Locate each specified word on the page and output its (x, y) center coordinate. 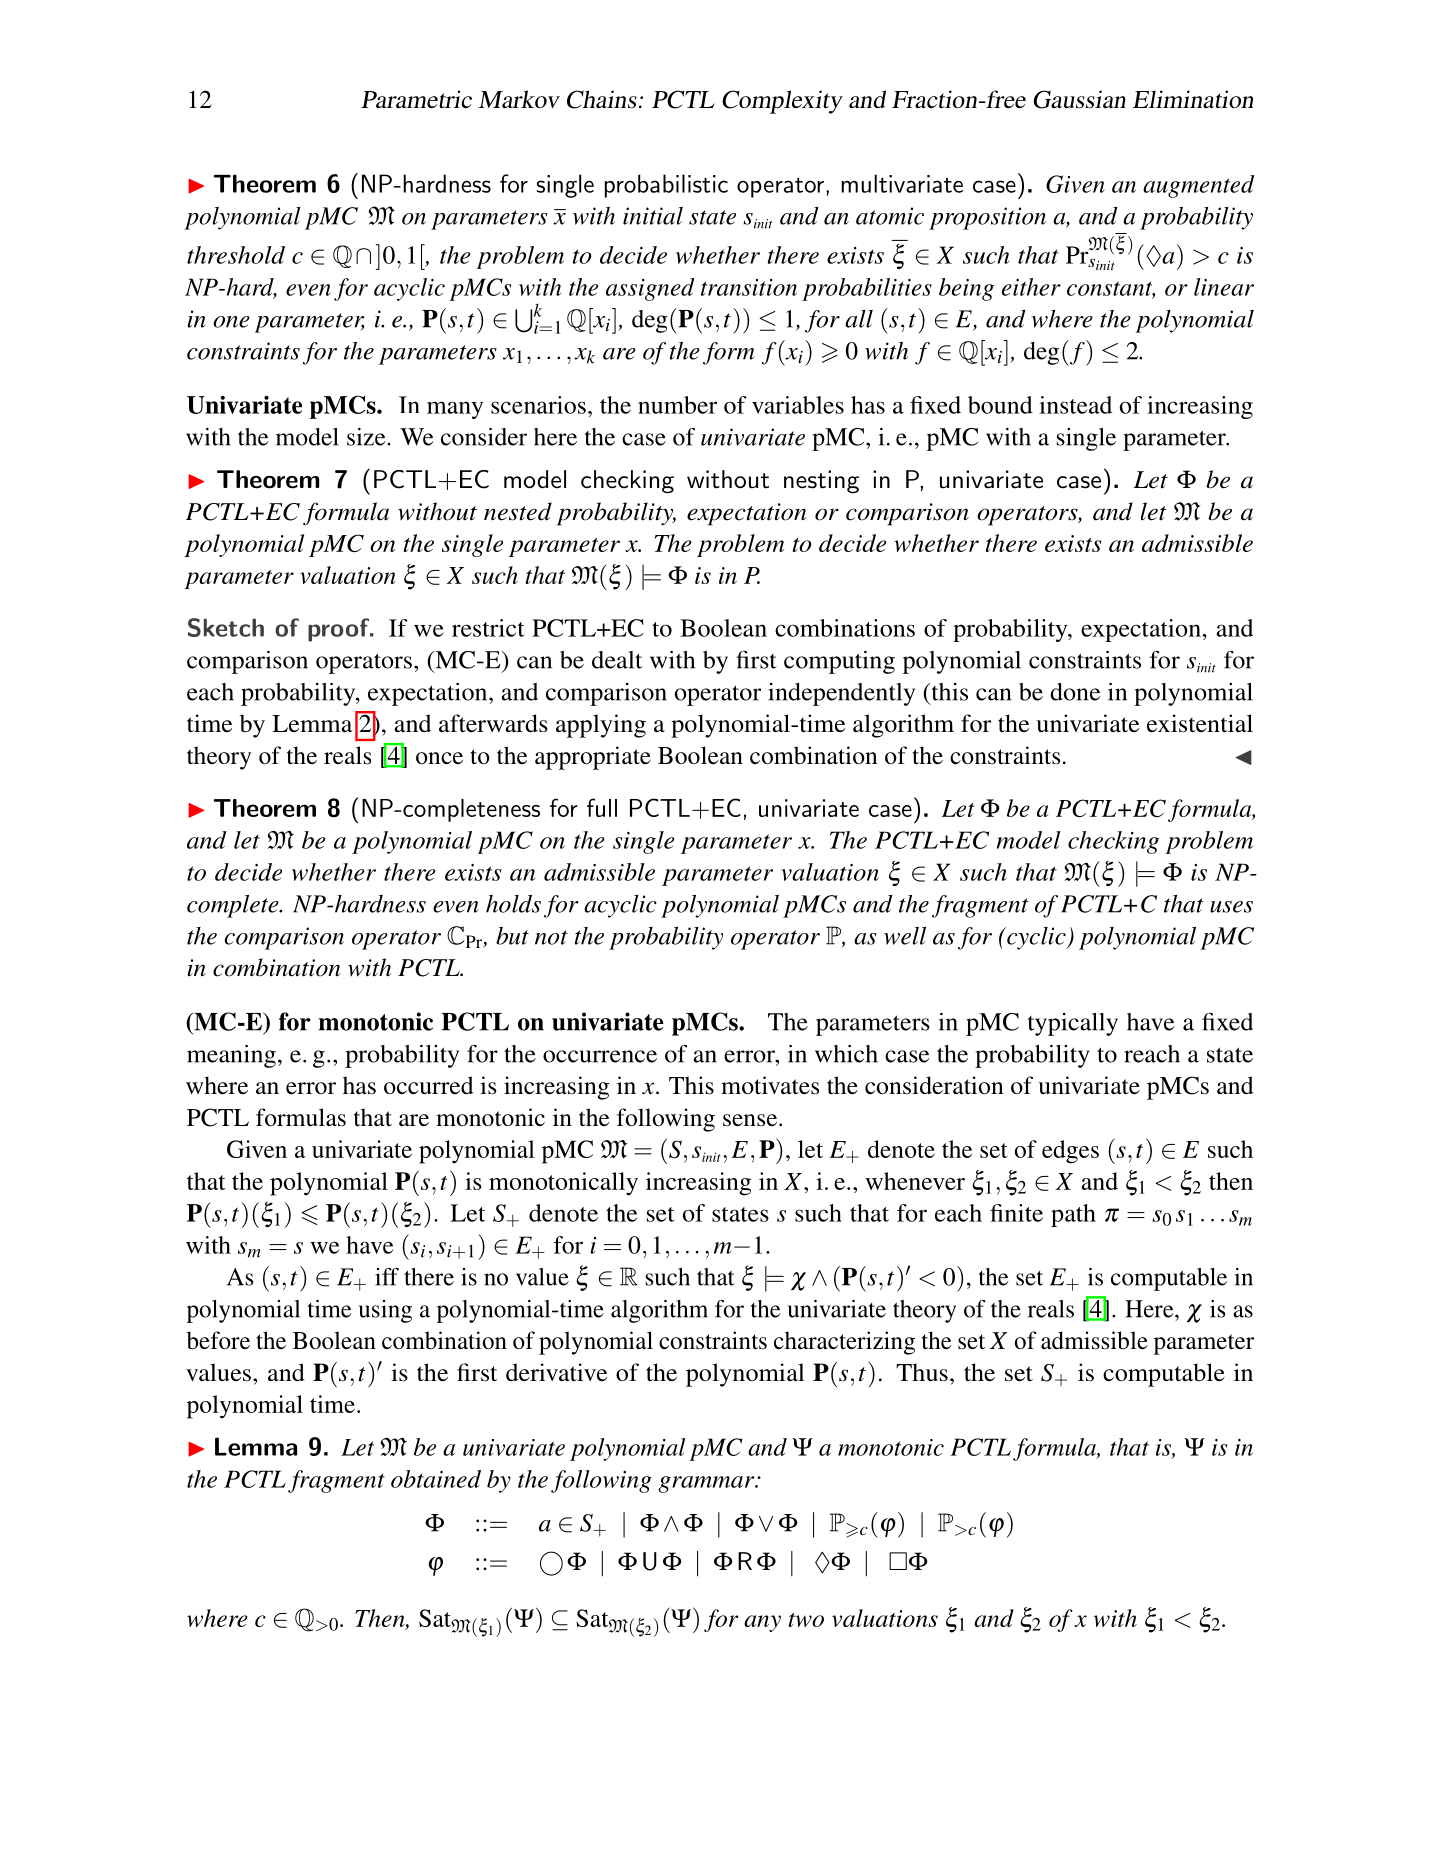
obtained (436, 1479)
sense (750, 1120)
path (1073, 1215)
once (439, 758)
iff (387, 1276)
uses (1231, 907)
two (806, 1620)
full (602, 807)
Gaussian (1080, 99)
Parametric (416, 99)
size (367, 437)
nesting (821, 482)
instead (1075, 405)
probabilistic (666, 186)
